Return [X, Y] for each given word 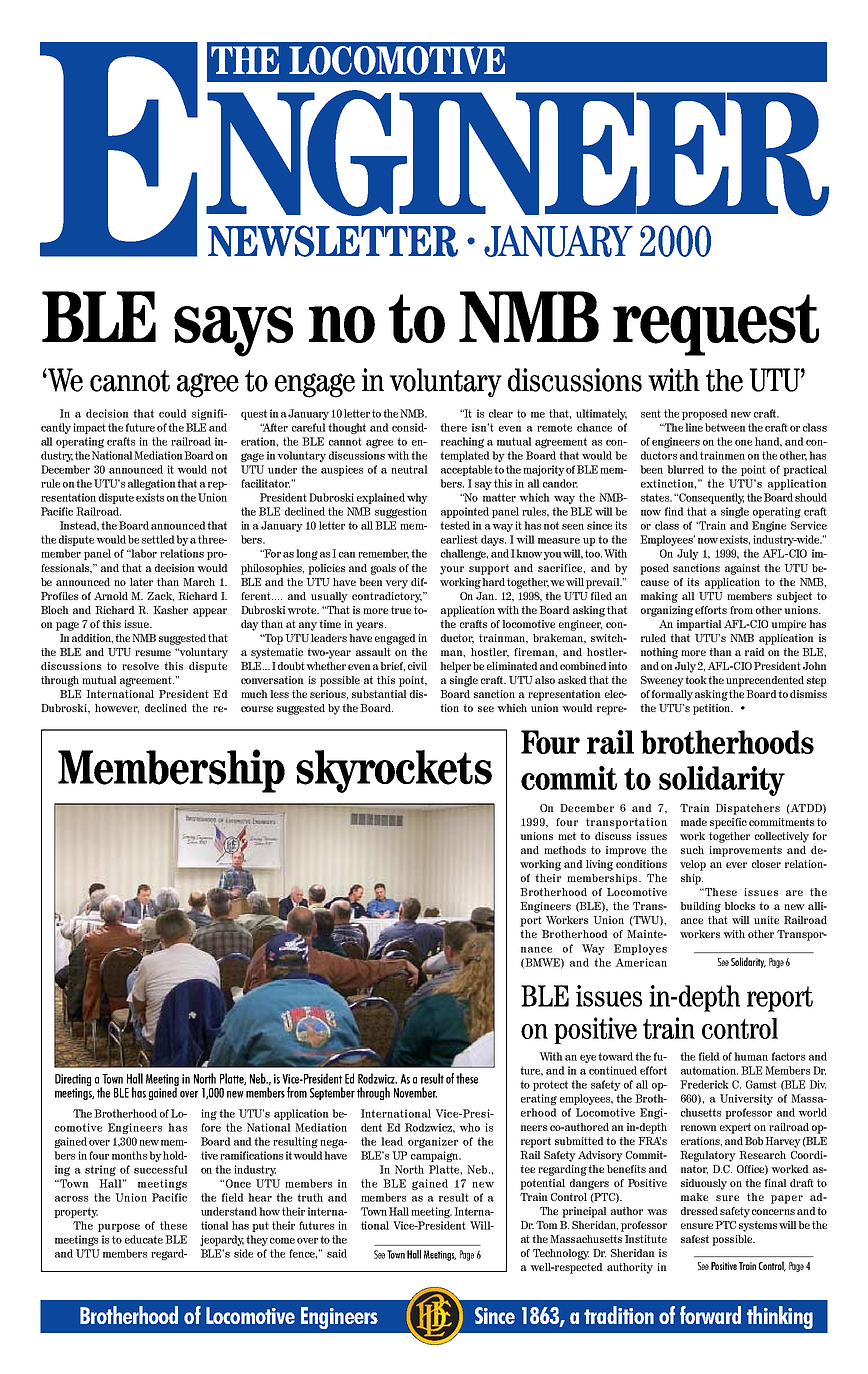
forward [710, 1315]
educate [144, 1239]
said [337, 1253]
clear [501, 413]
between [725, 427]
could [173, 413]
